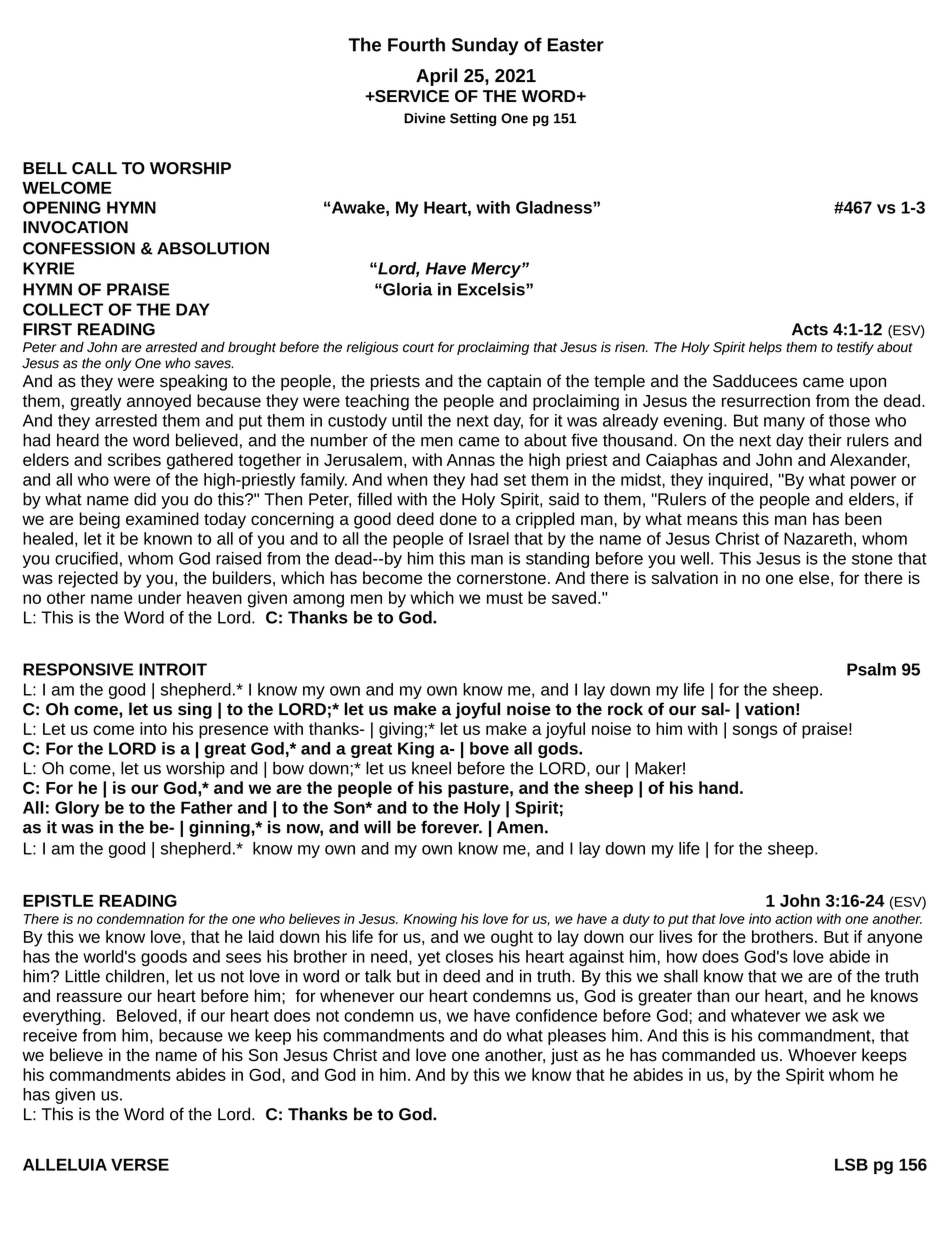 The width and height of the screenshot is (952, 1233). What do you see at coordinates (436, 77) in the screenshot?
I see `April` at bounding box center [436, 77].
